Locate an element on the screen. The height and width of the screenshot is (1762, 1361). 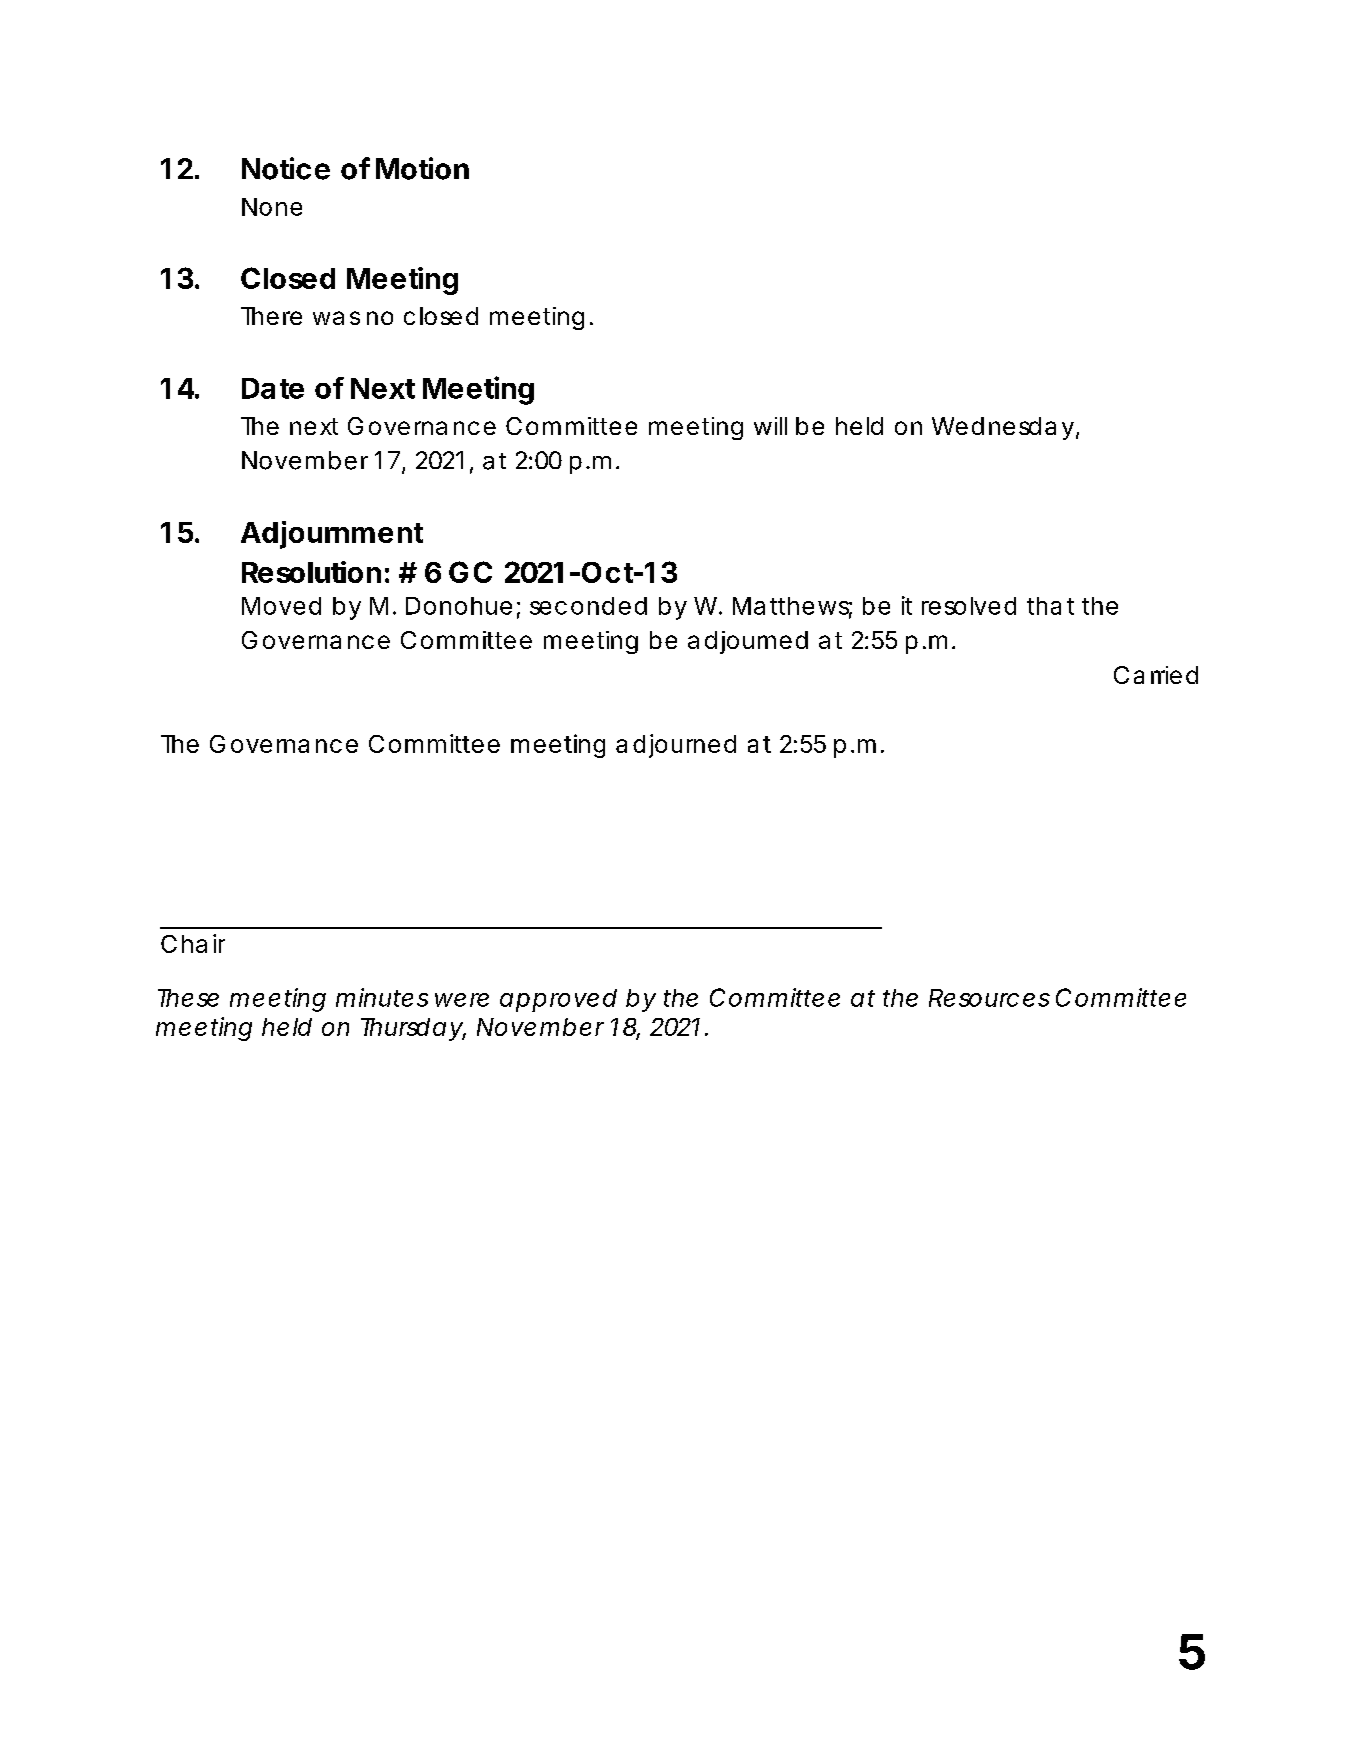
seconded is located at coordinates (588, 606).
